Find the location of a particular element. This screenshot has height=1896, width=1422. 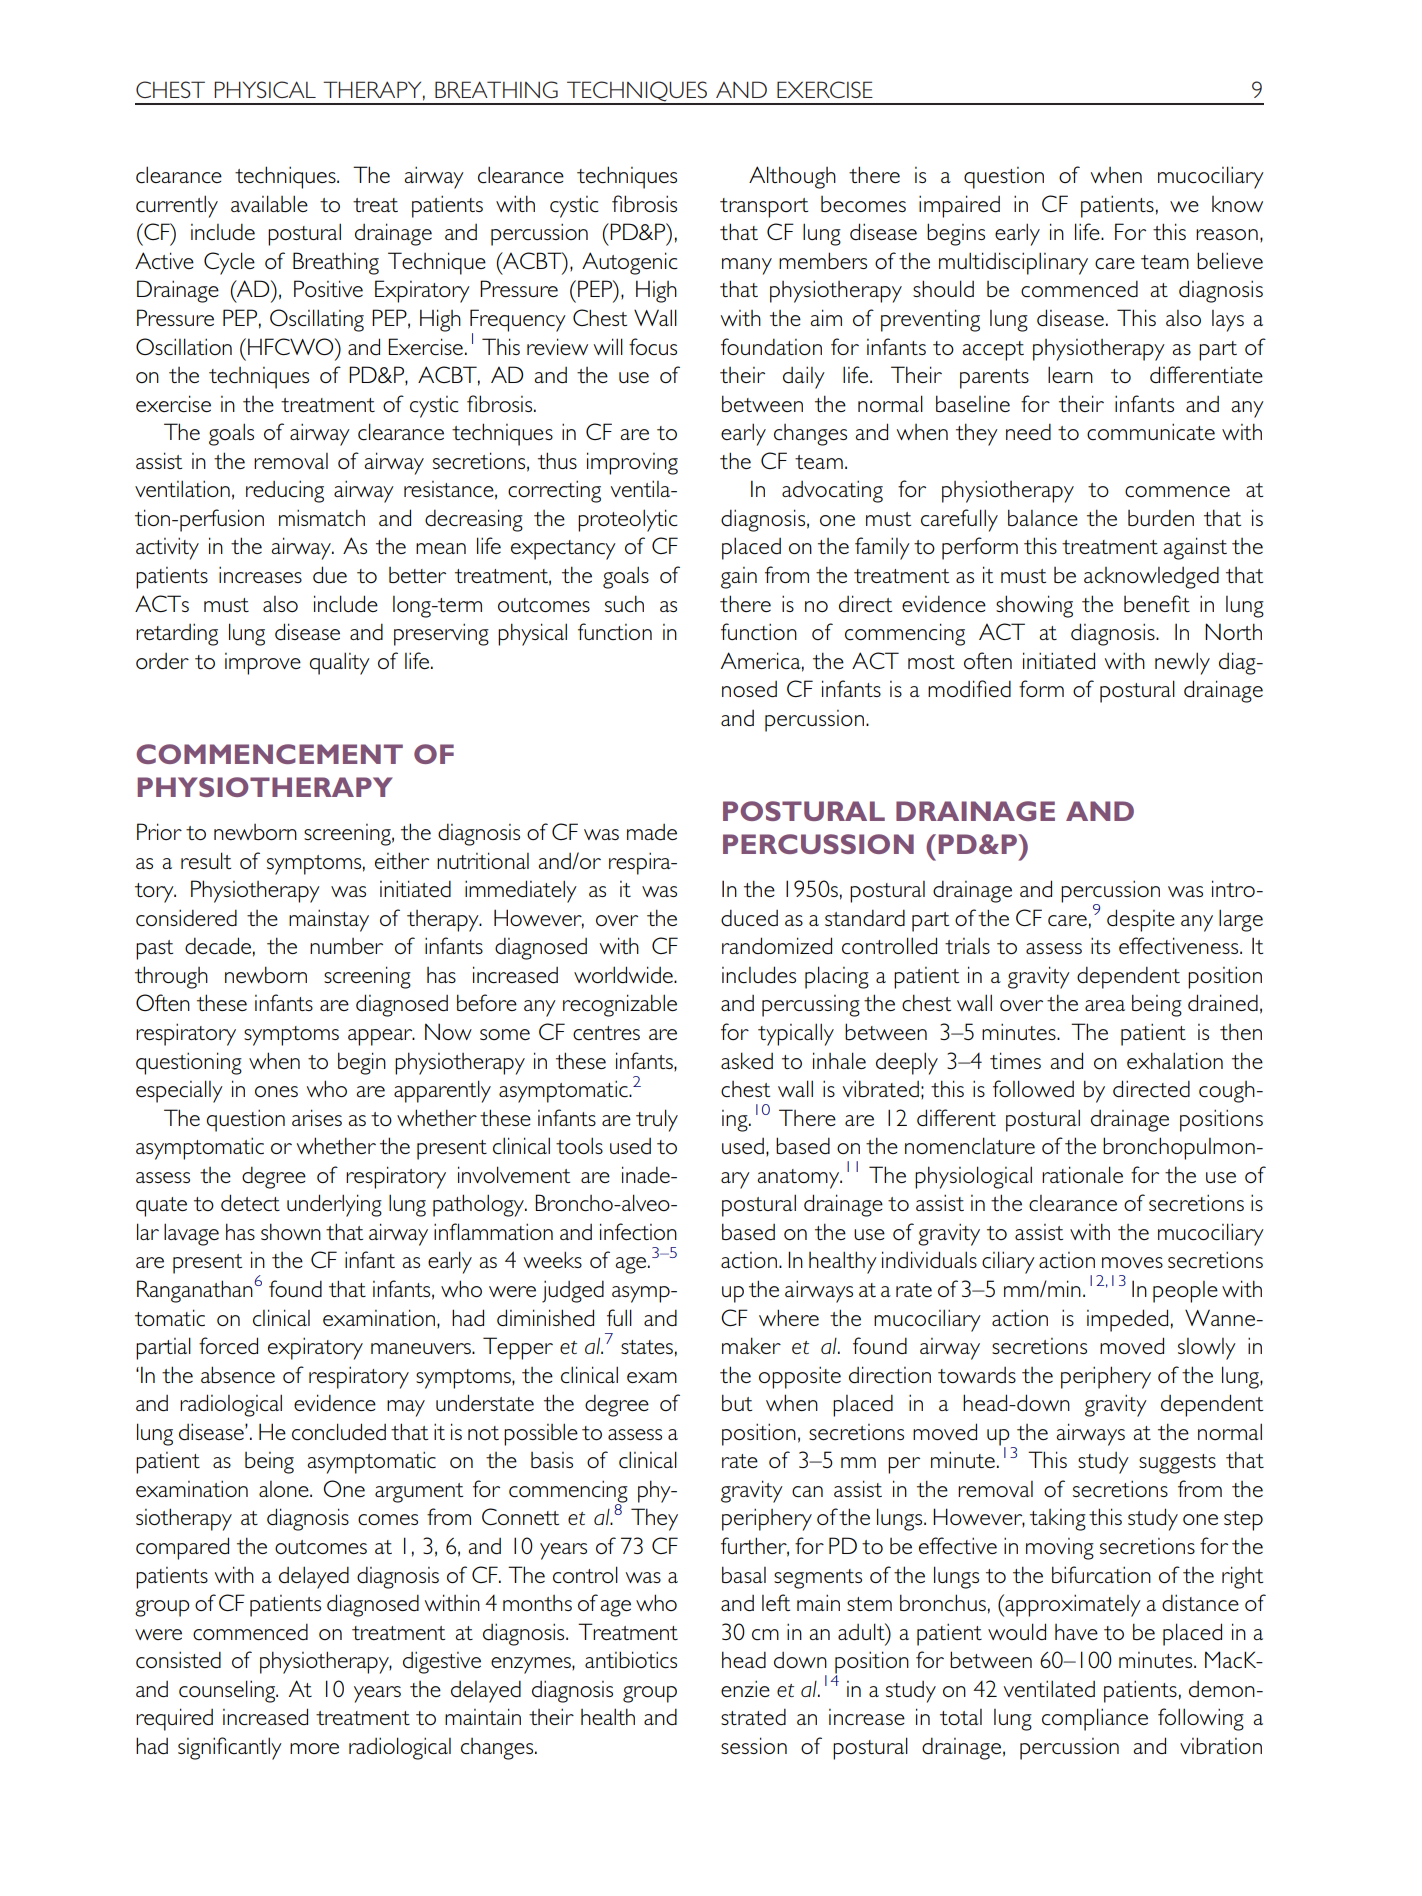

made is located at coordinates (652, 832).
